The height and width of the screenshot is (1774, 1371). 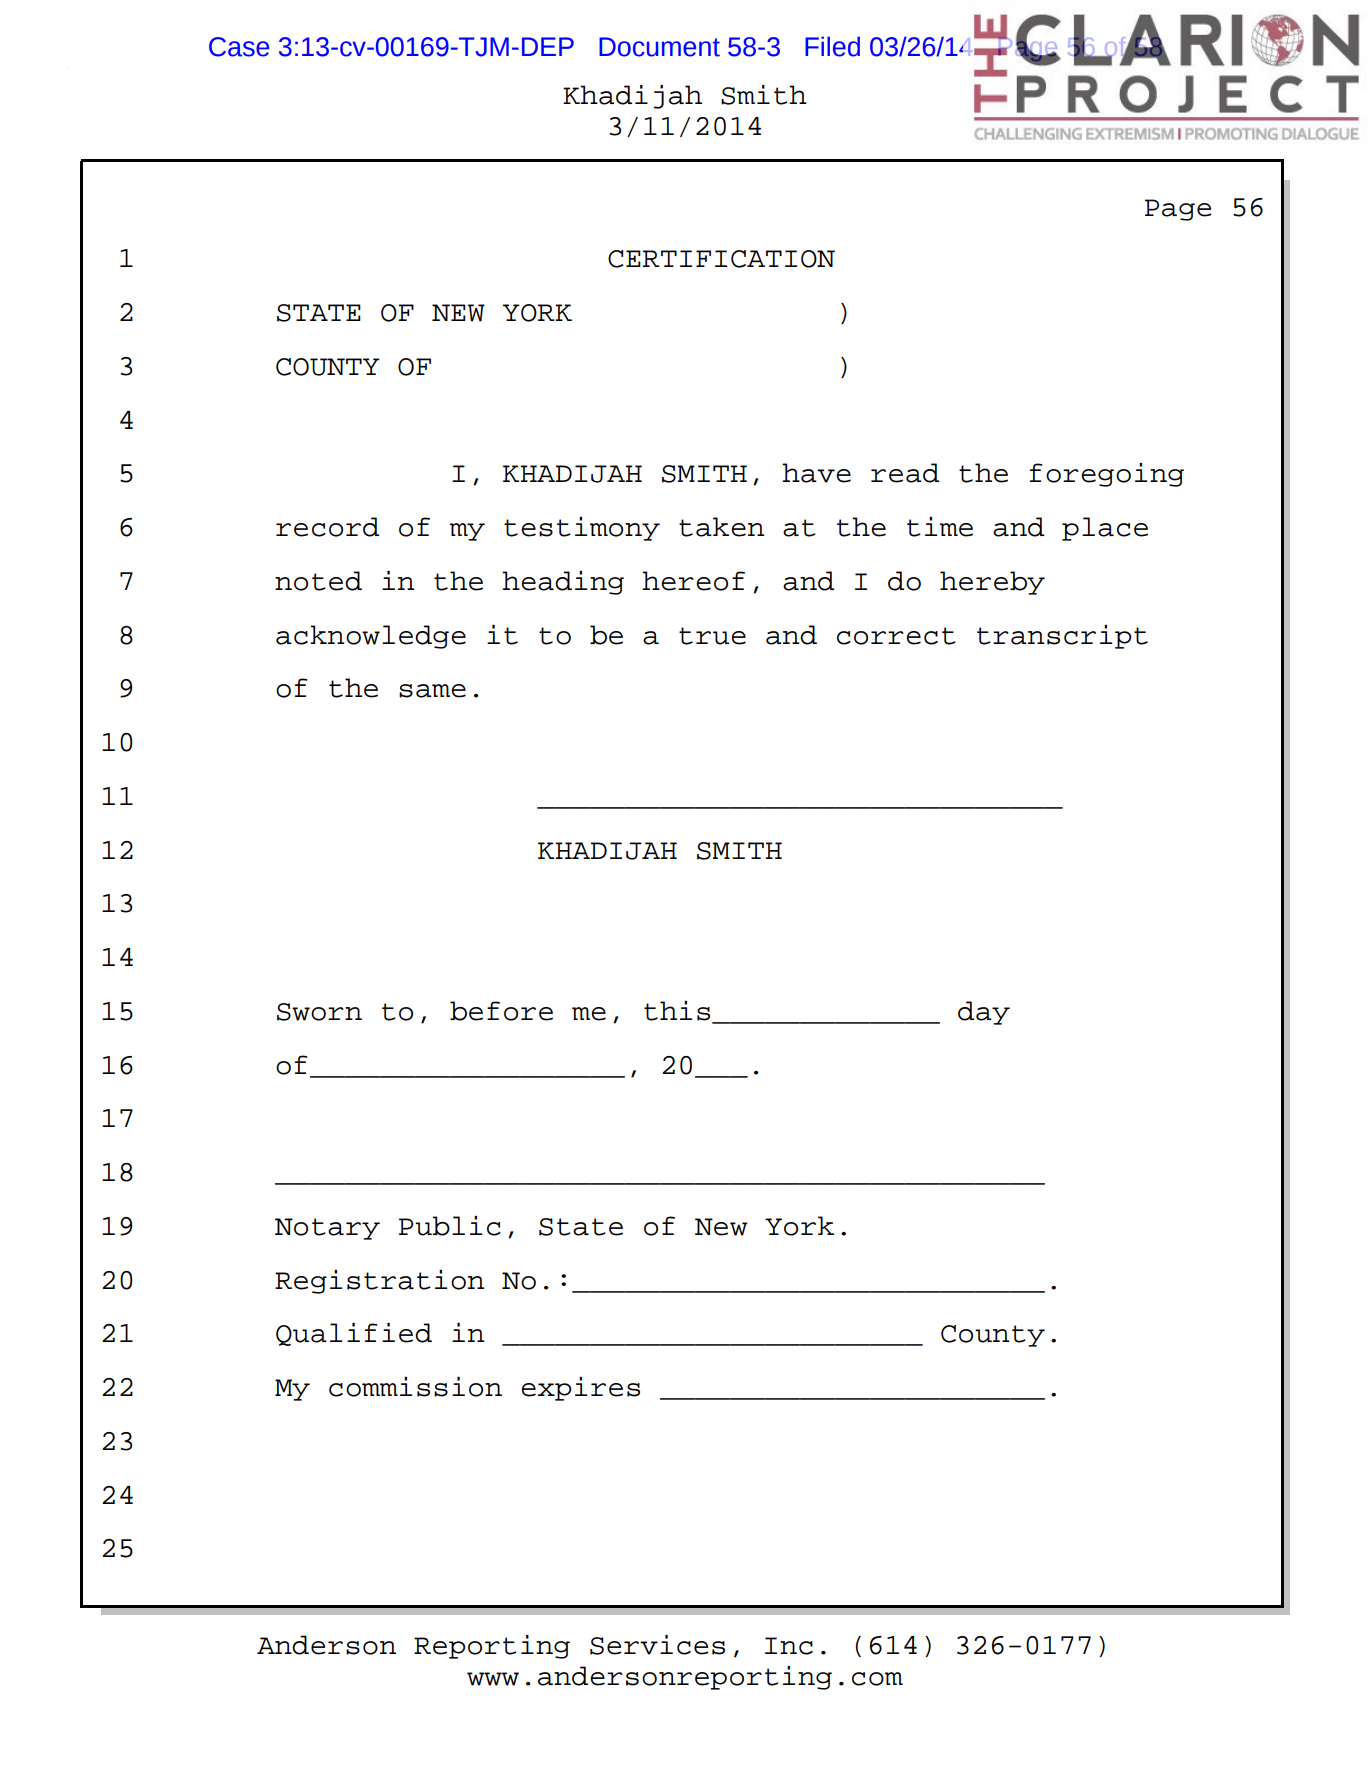 I want to click on Filed, so click(x=832, y=46).
